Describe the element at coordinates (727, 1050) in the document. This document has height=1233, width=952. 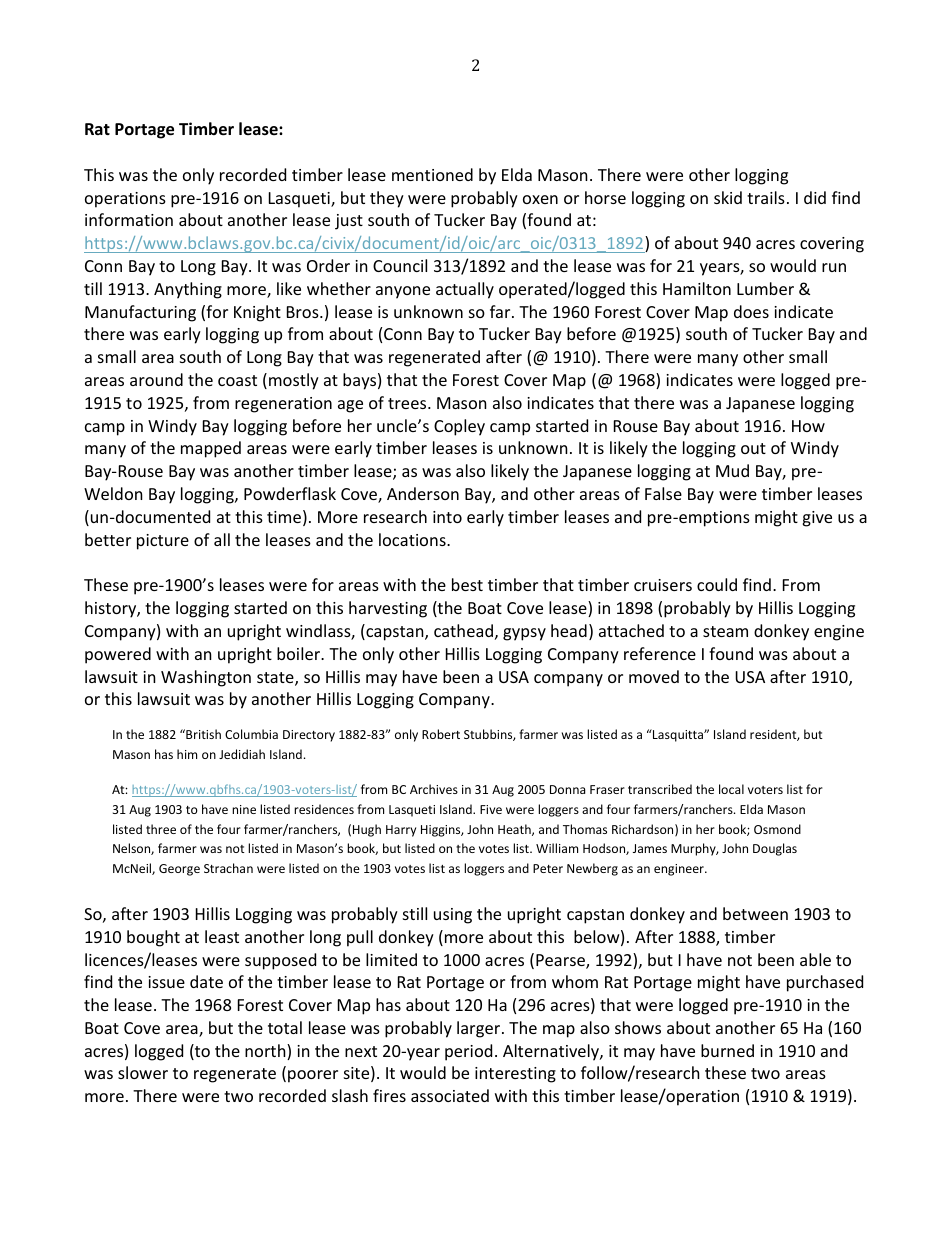
I see `burned` at that location.
